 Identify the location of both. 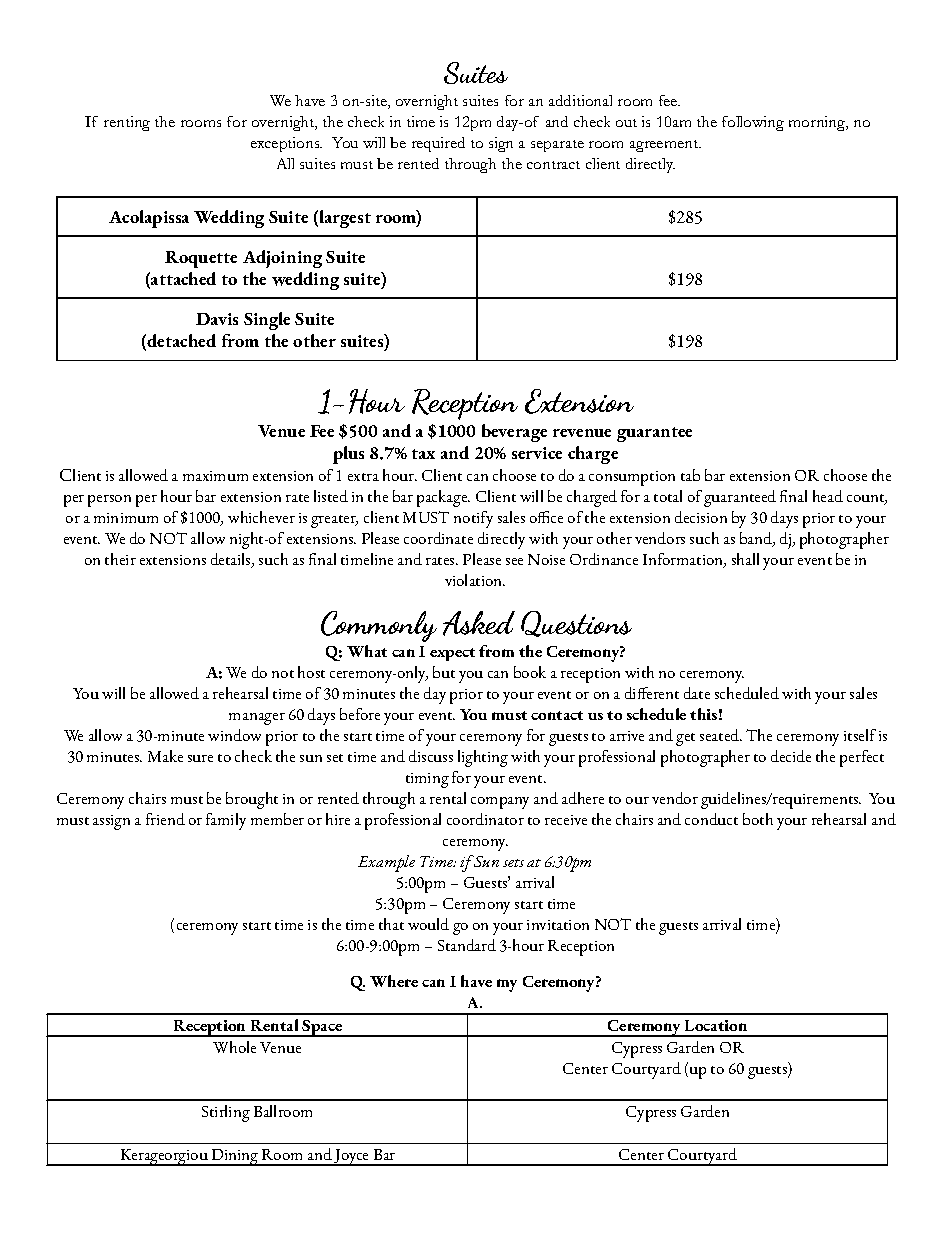
(758, 819).
